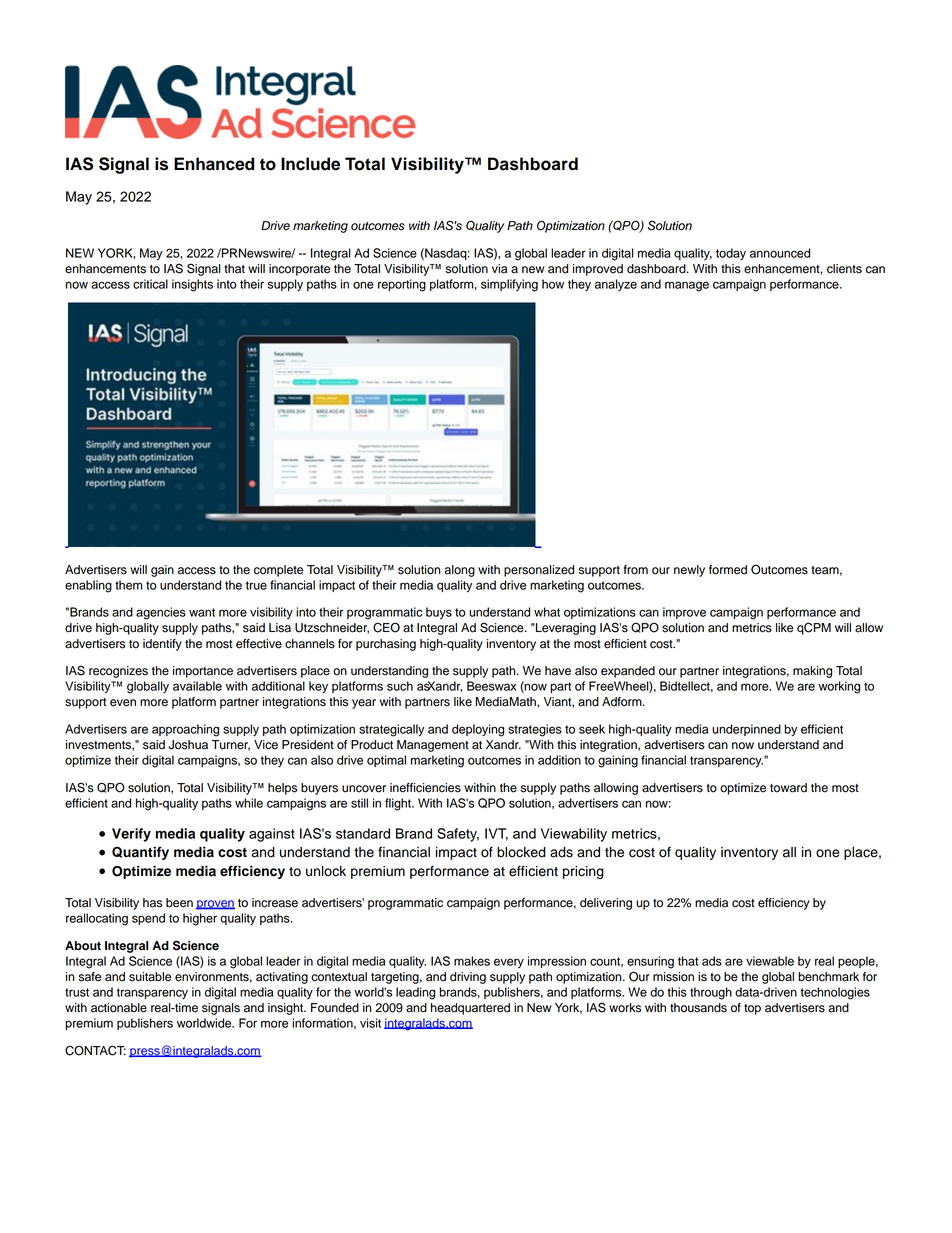 The width and height of the page is (952, 1233). What do you see at coordinates (310, 164) in the page?
I see `Include` at bounding box center [310, 164].
